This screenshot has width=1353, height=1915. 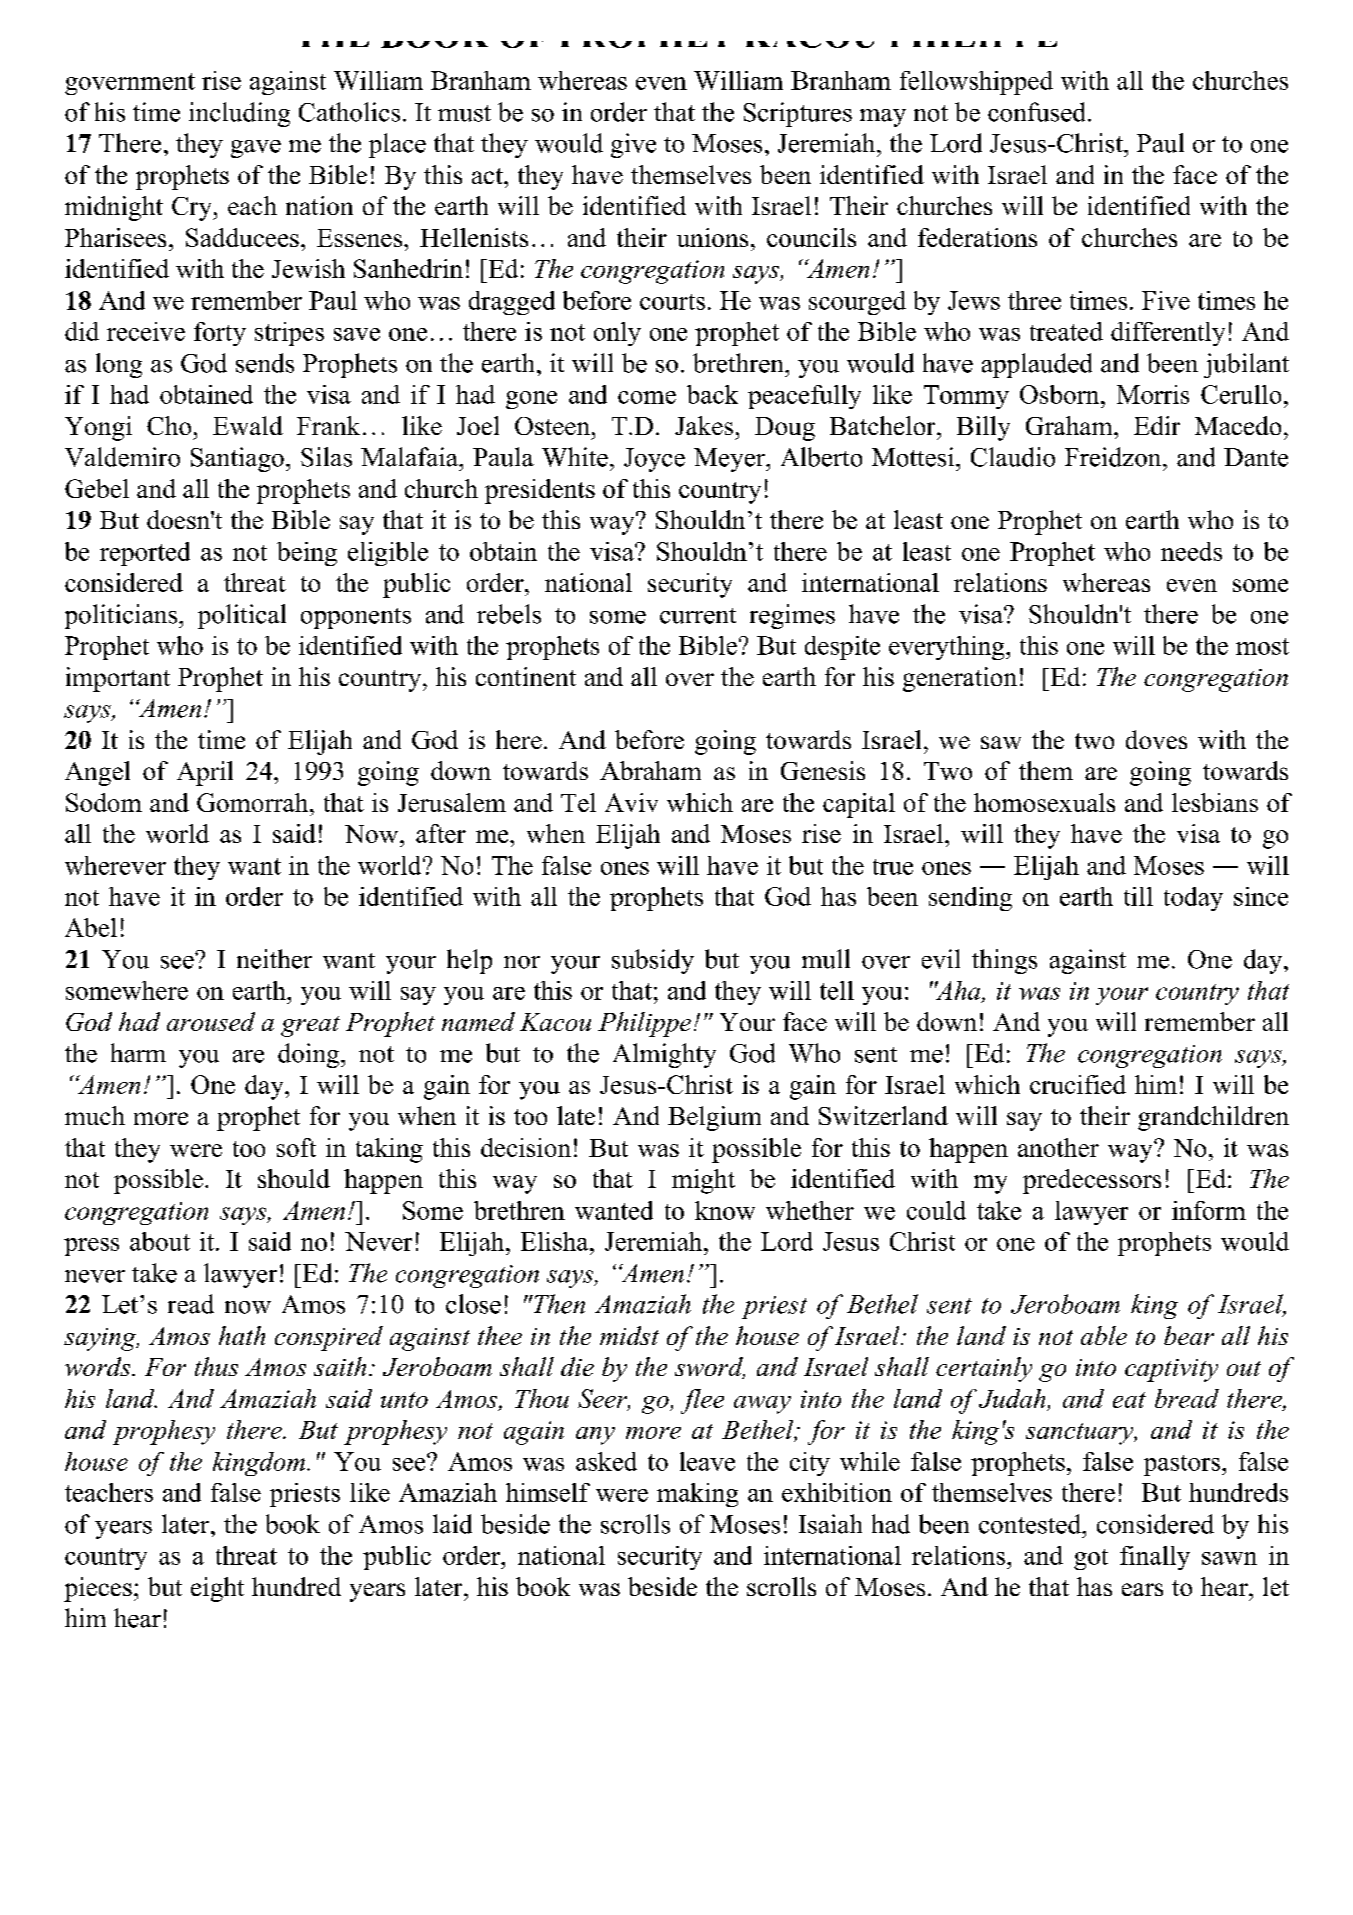 I want to click on Gomorrah, so click(x=254, y=802).
